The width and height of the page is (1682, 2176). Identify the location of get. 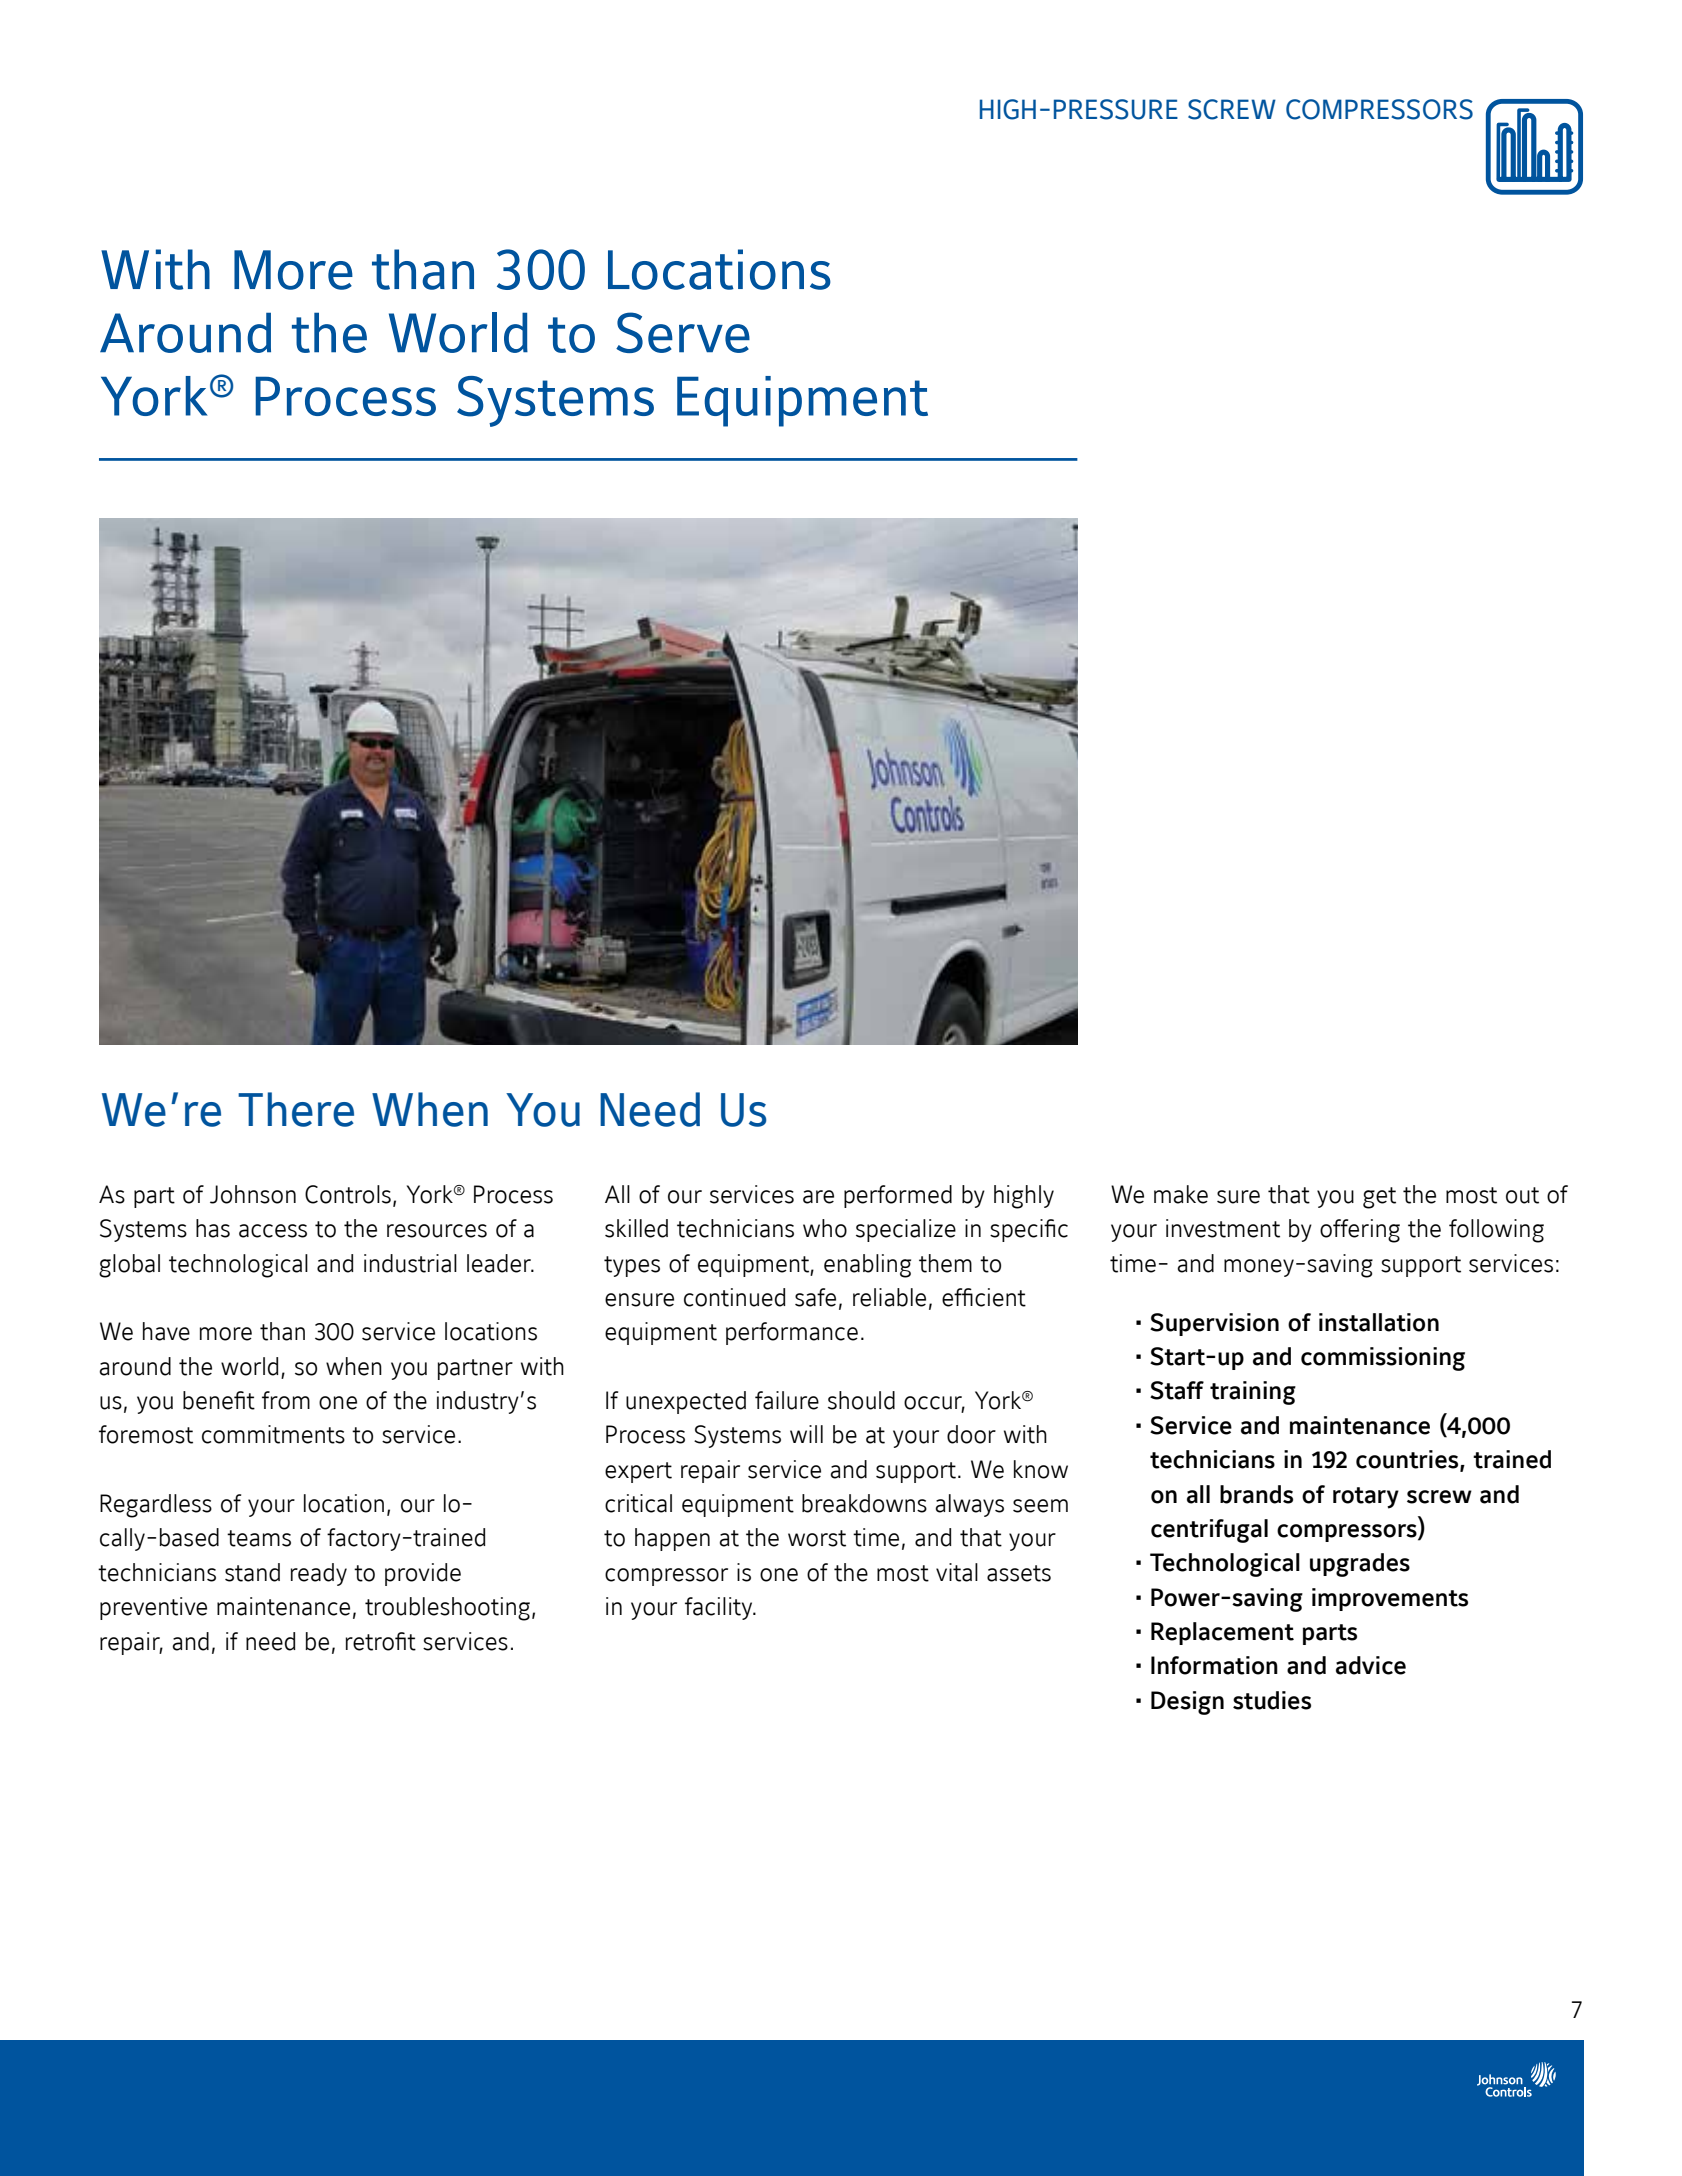
(1379, 1198).
